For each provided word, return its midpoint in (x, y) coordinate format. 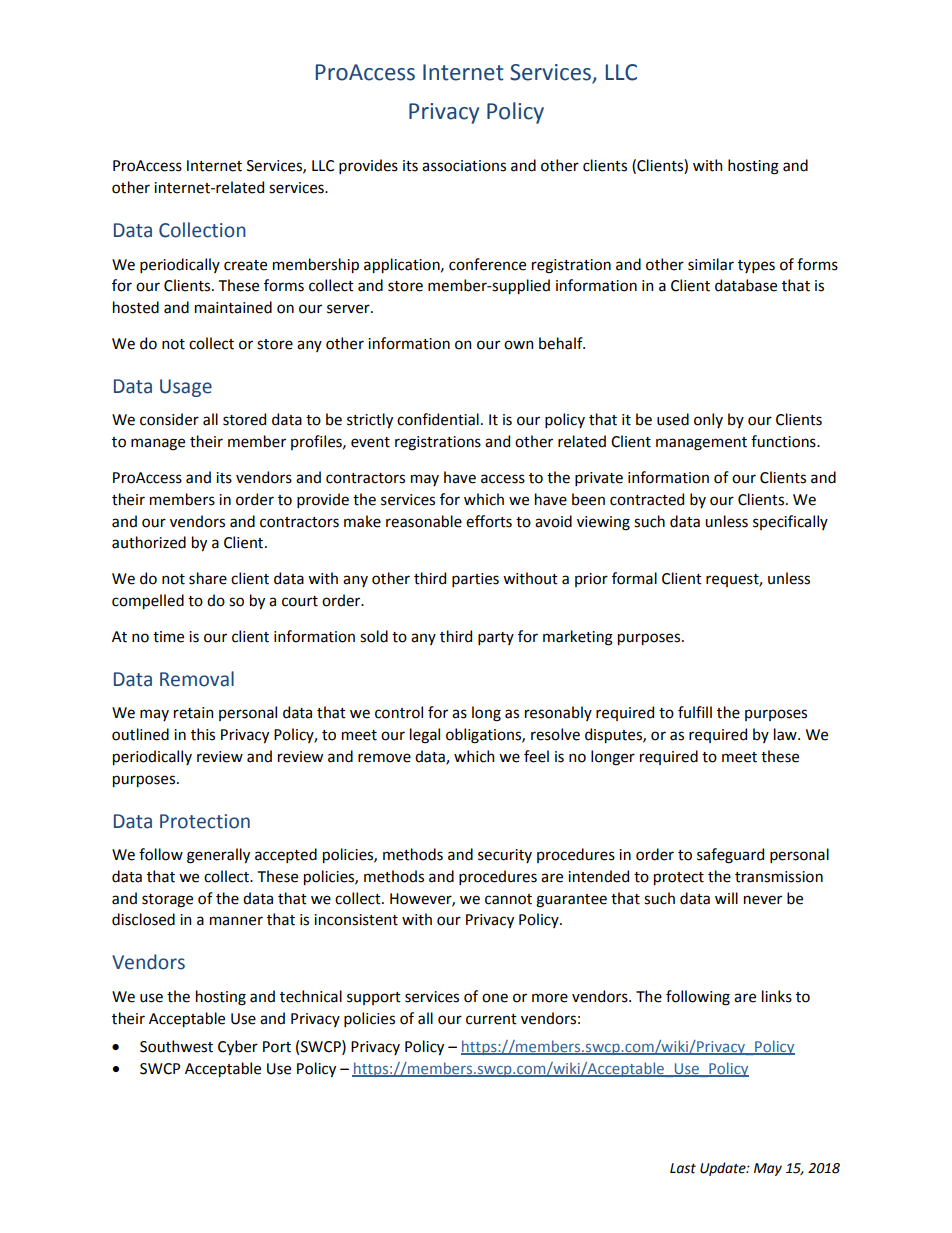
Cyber (238, 1047)
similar (711, 264)
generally (218, 856)
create (245, 265)
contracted (647, 499)
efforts (489, 521)
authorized (149, 542)
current (491, 1019)
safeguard (730, 856)
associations (464, 166)
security (505, 856)
